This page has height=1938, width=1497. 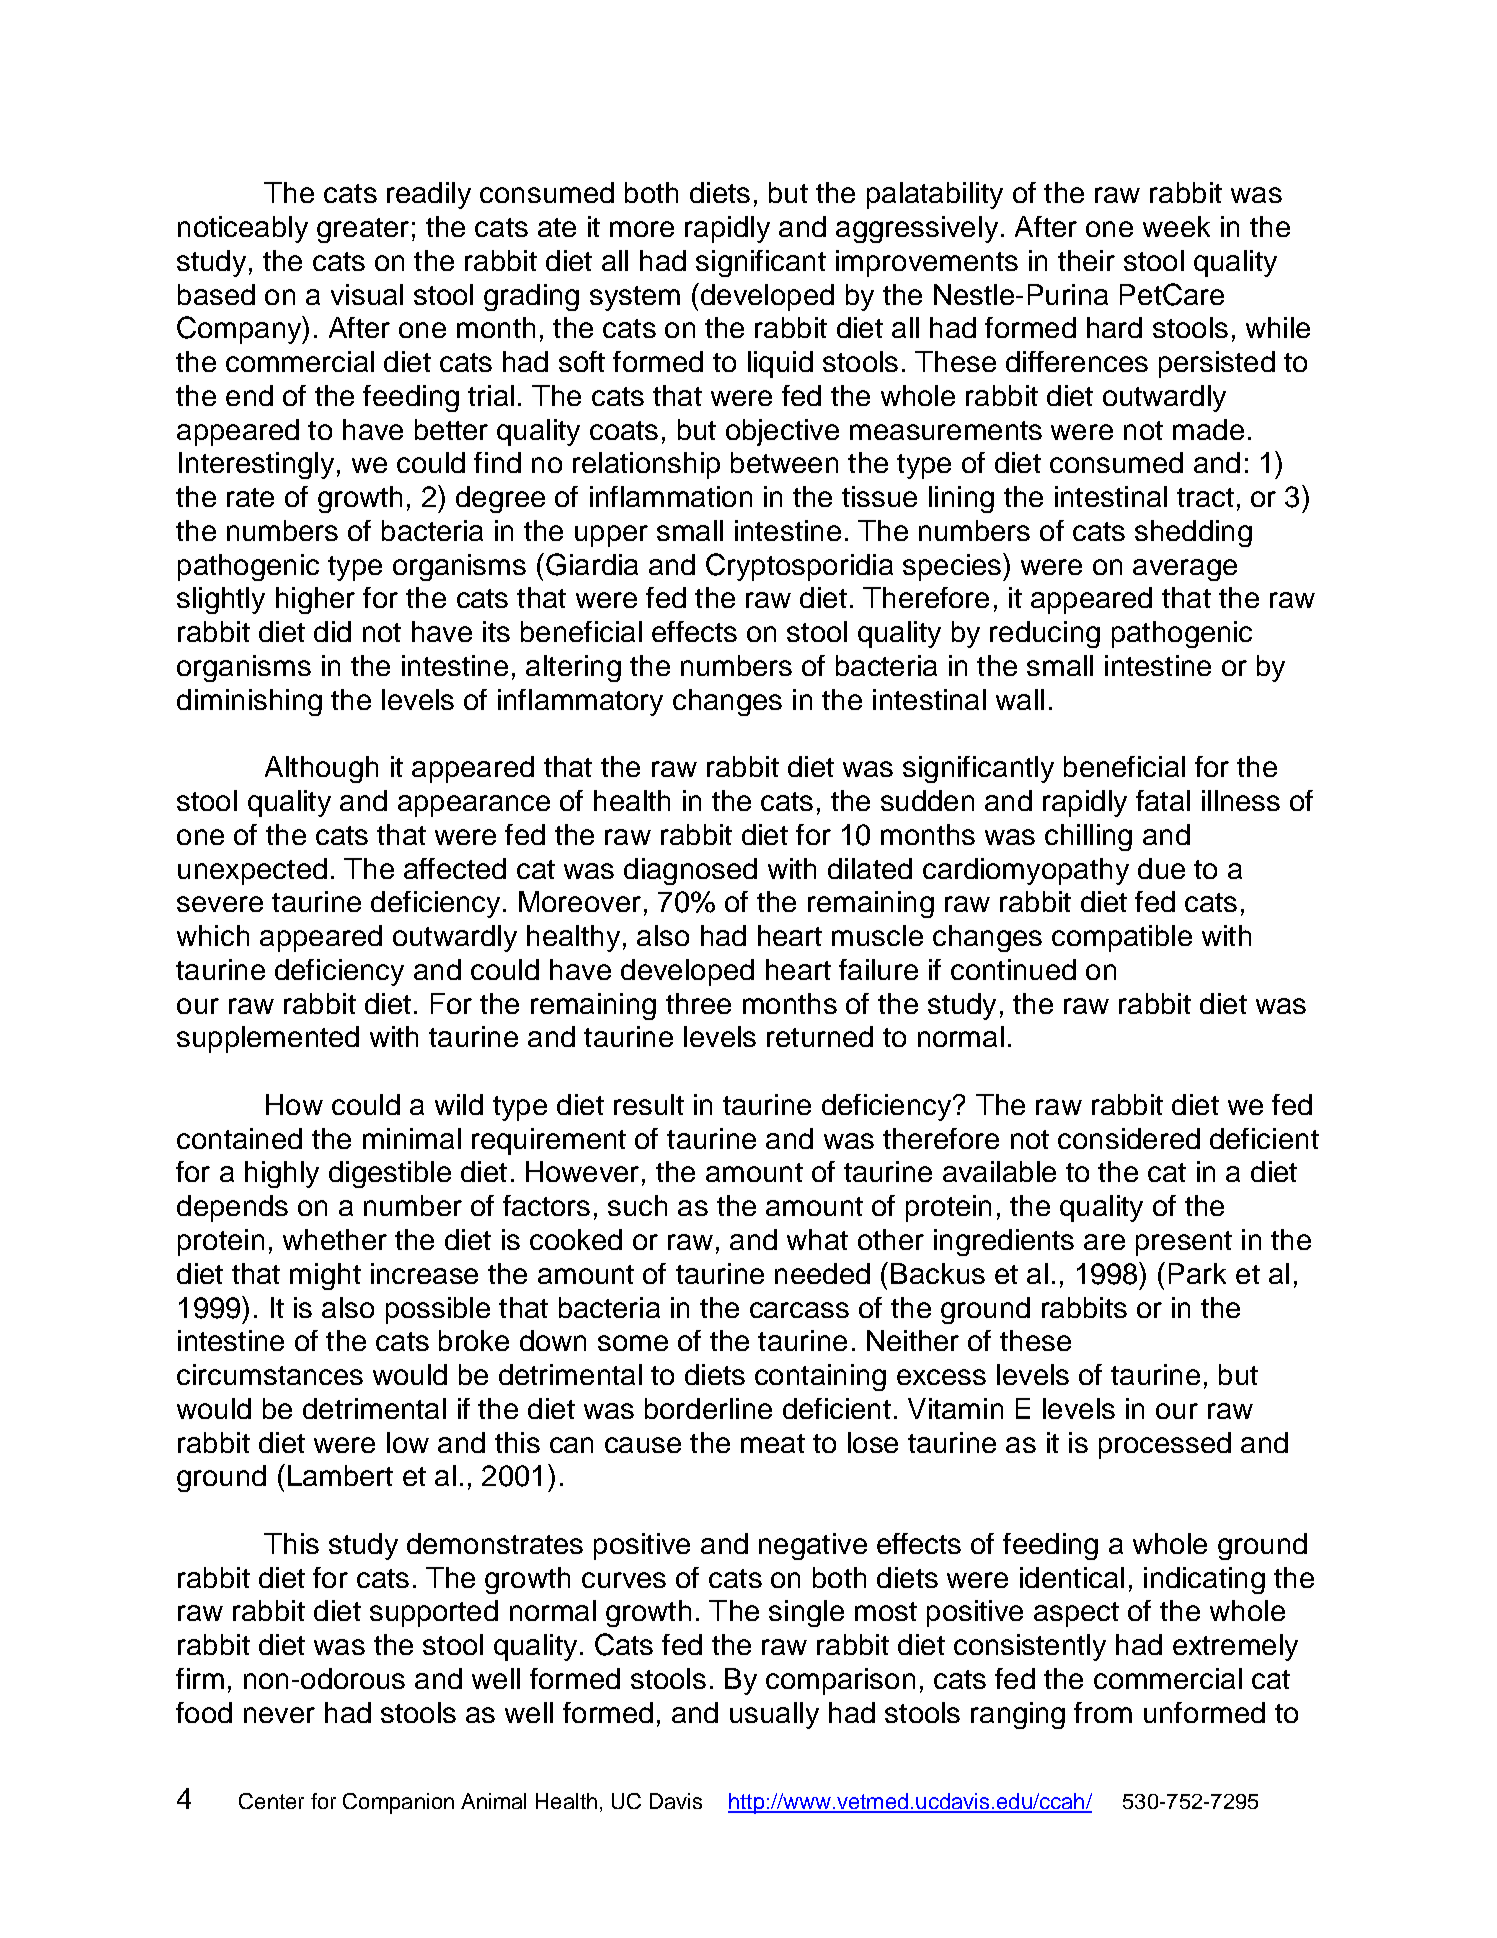 I want to click on week, so click(x=1176, y=226).
